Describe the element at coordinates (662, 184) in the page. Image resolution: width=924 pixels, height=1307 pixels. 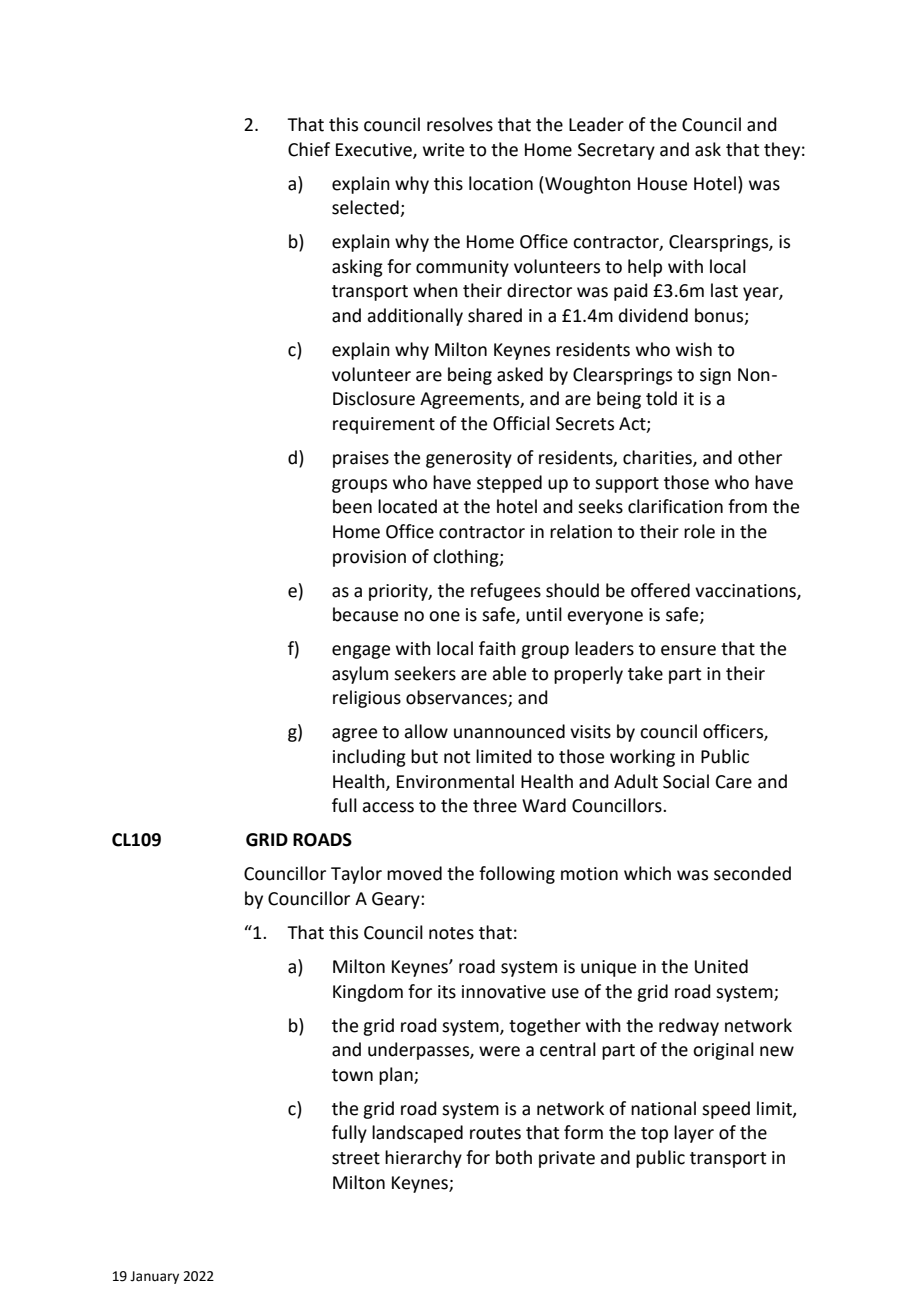
I see `House` at that location.
